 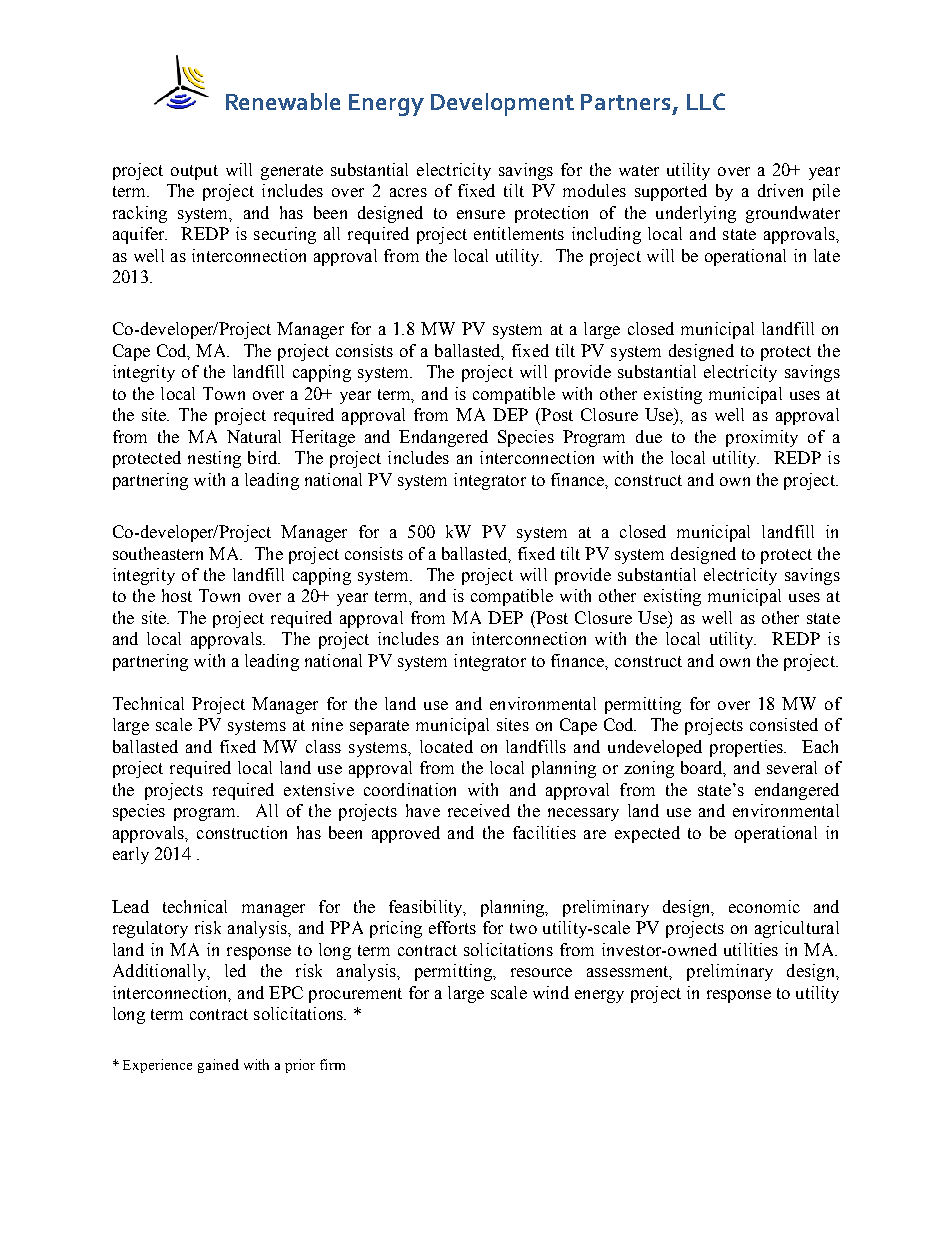 What do you see at coordinates (784, 724) in the screenshot?
I see `consisted` at bounding box center [784, 724].
